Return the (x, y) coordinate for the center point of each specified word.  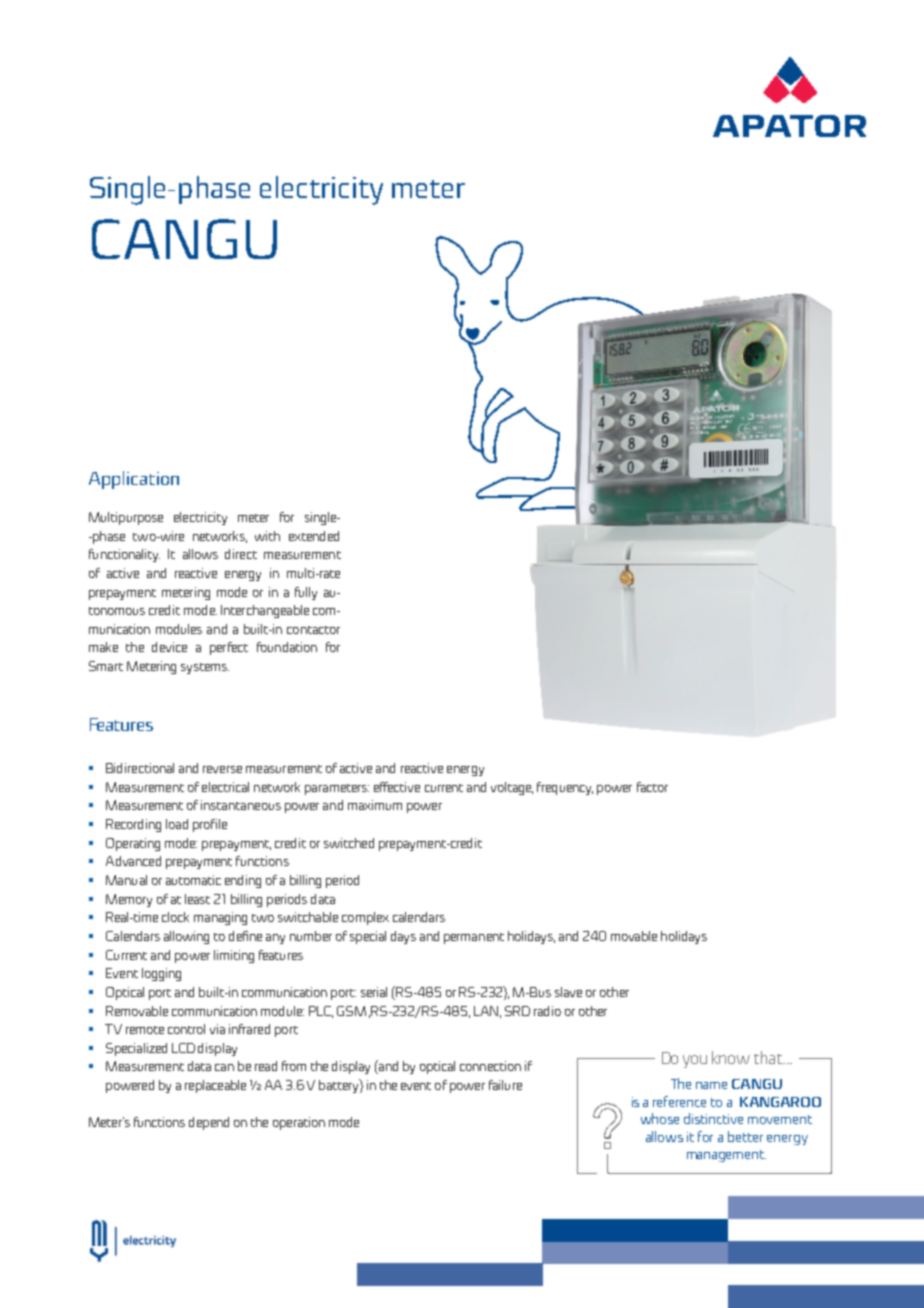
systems (205, 668)
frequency (565, 788)
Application (134, 480)
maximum (375, 805)
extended (314, 536)
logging (161, 974)
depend (209, 1123)
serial (374, 992)
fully (306, 593)
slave (568, 992)
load (177, 824)
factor (652, 787)
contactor (313, 630)
